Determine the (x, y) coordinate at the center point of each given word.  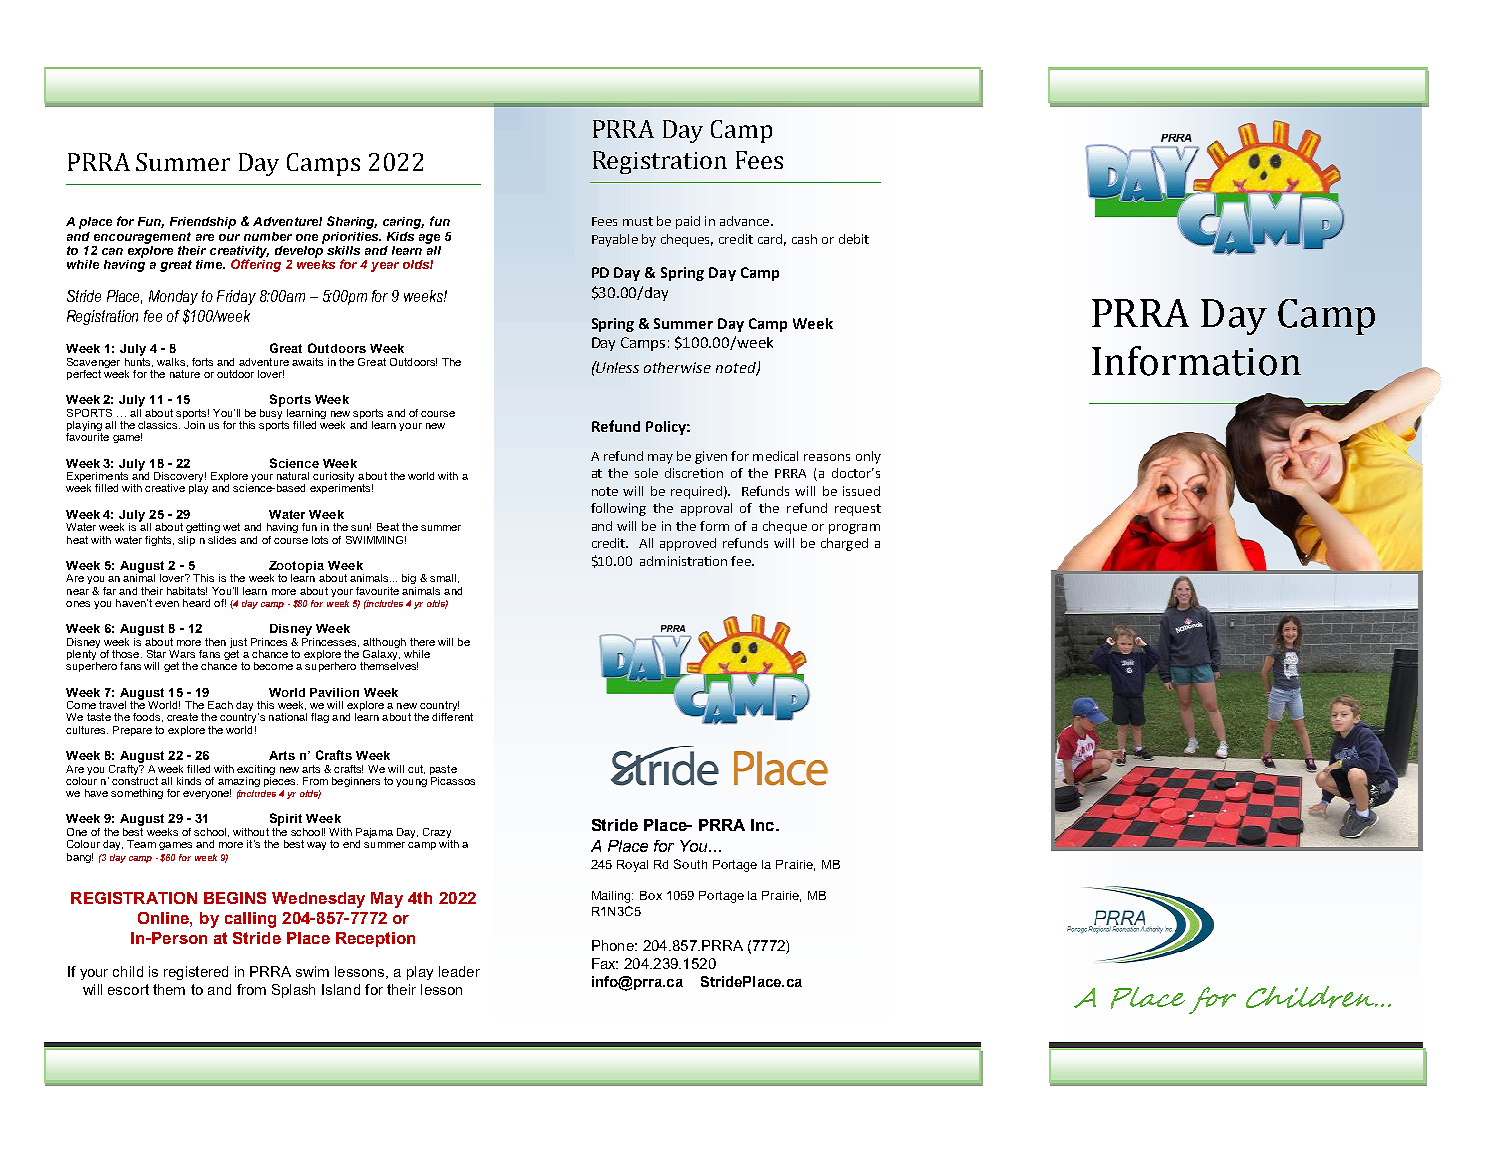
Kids (400, 236)
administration (683, 561)
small (443, 578)
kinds (189, 781)
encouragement (142, 238)
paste (443, 770)
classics (159, 425)
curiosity (333, 478)
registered (196, 973)
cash (804, 239)
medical (775, 456)
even (167, 604)
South (690, 864)
